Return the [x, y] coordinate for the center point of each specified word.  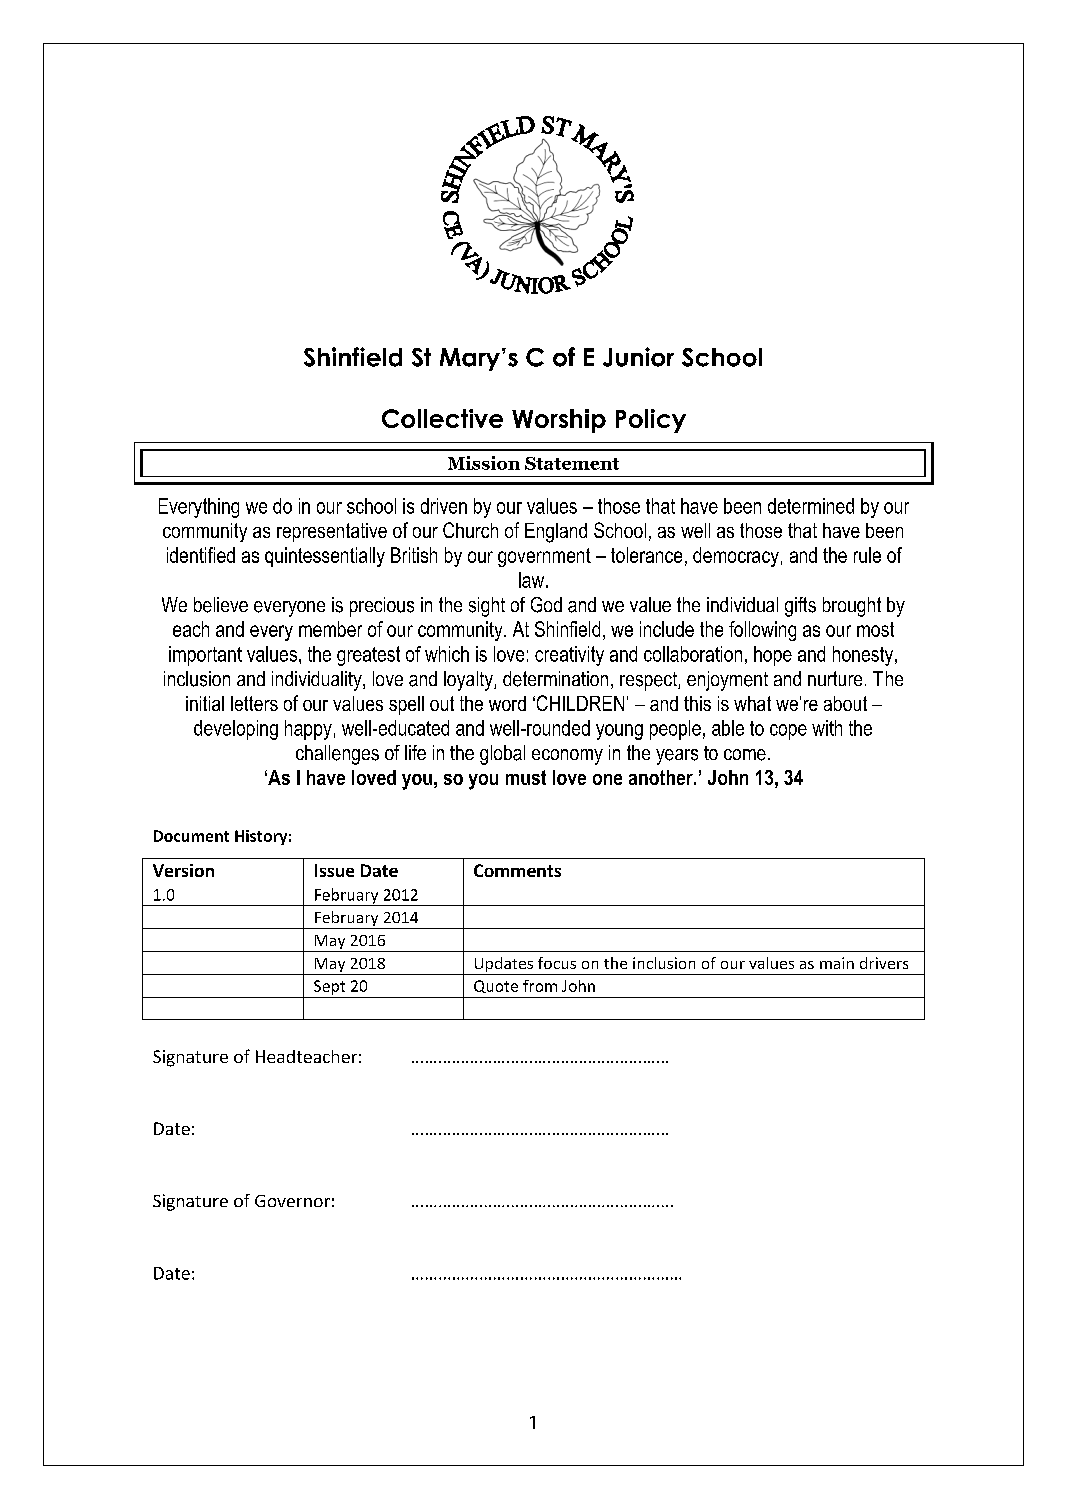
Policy [651, 421]
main [837, 963]
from [540, 986]
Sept [329, 987]
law [533, 580]
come [745, 755]
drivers [884, 963]
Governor [292, 1201]
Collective [442, 418]
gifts [800, 607]
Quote [496, 986]
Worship [559, 421]
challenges [337, 755]
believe [221, 605]
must [526, 777]
